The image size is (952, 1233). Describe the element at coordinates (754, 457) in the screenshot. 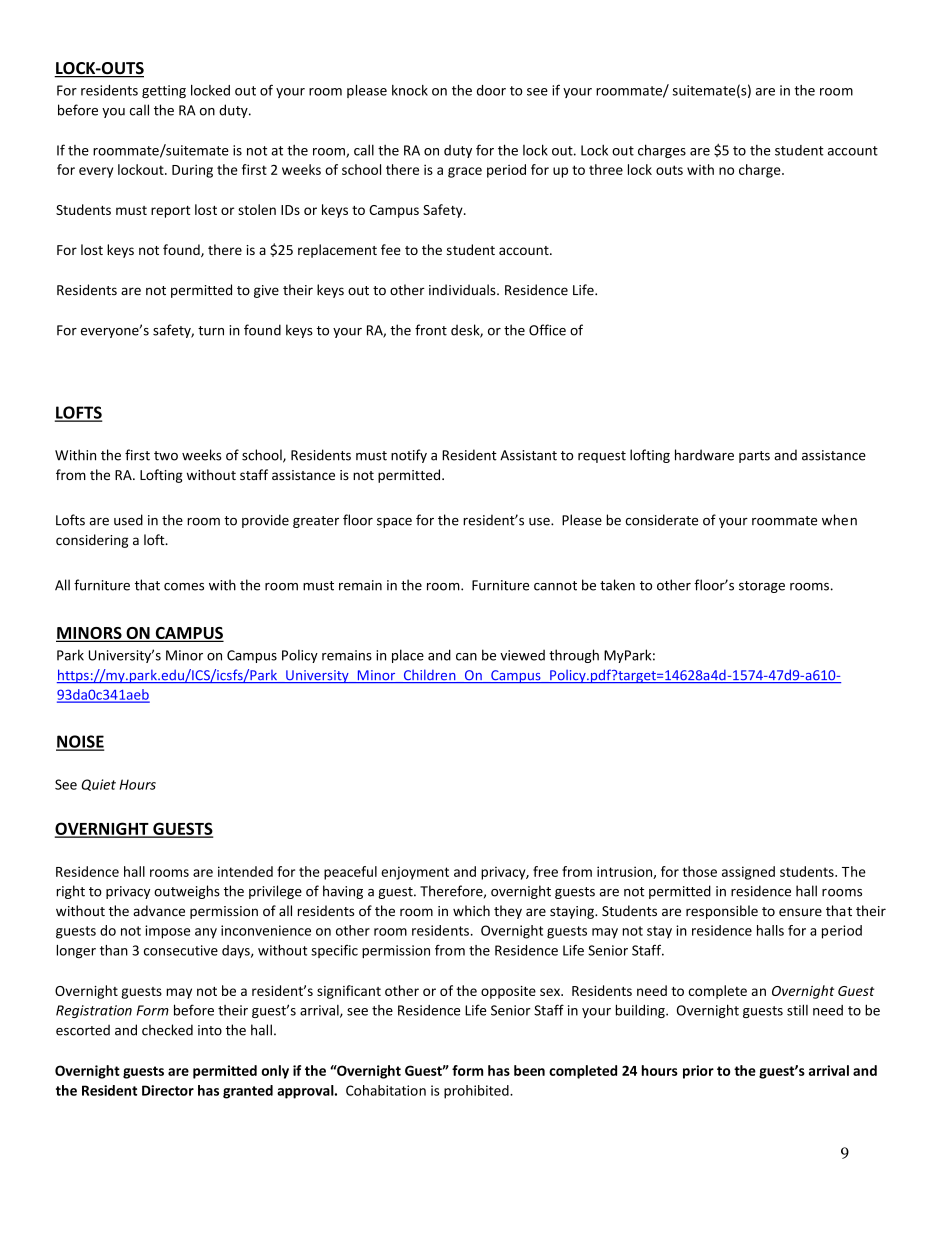

I see `parts` at that location.
